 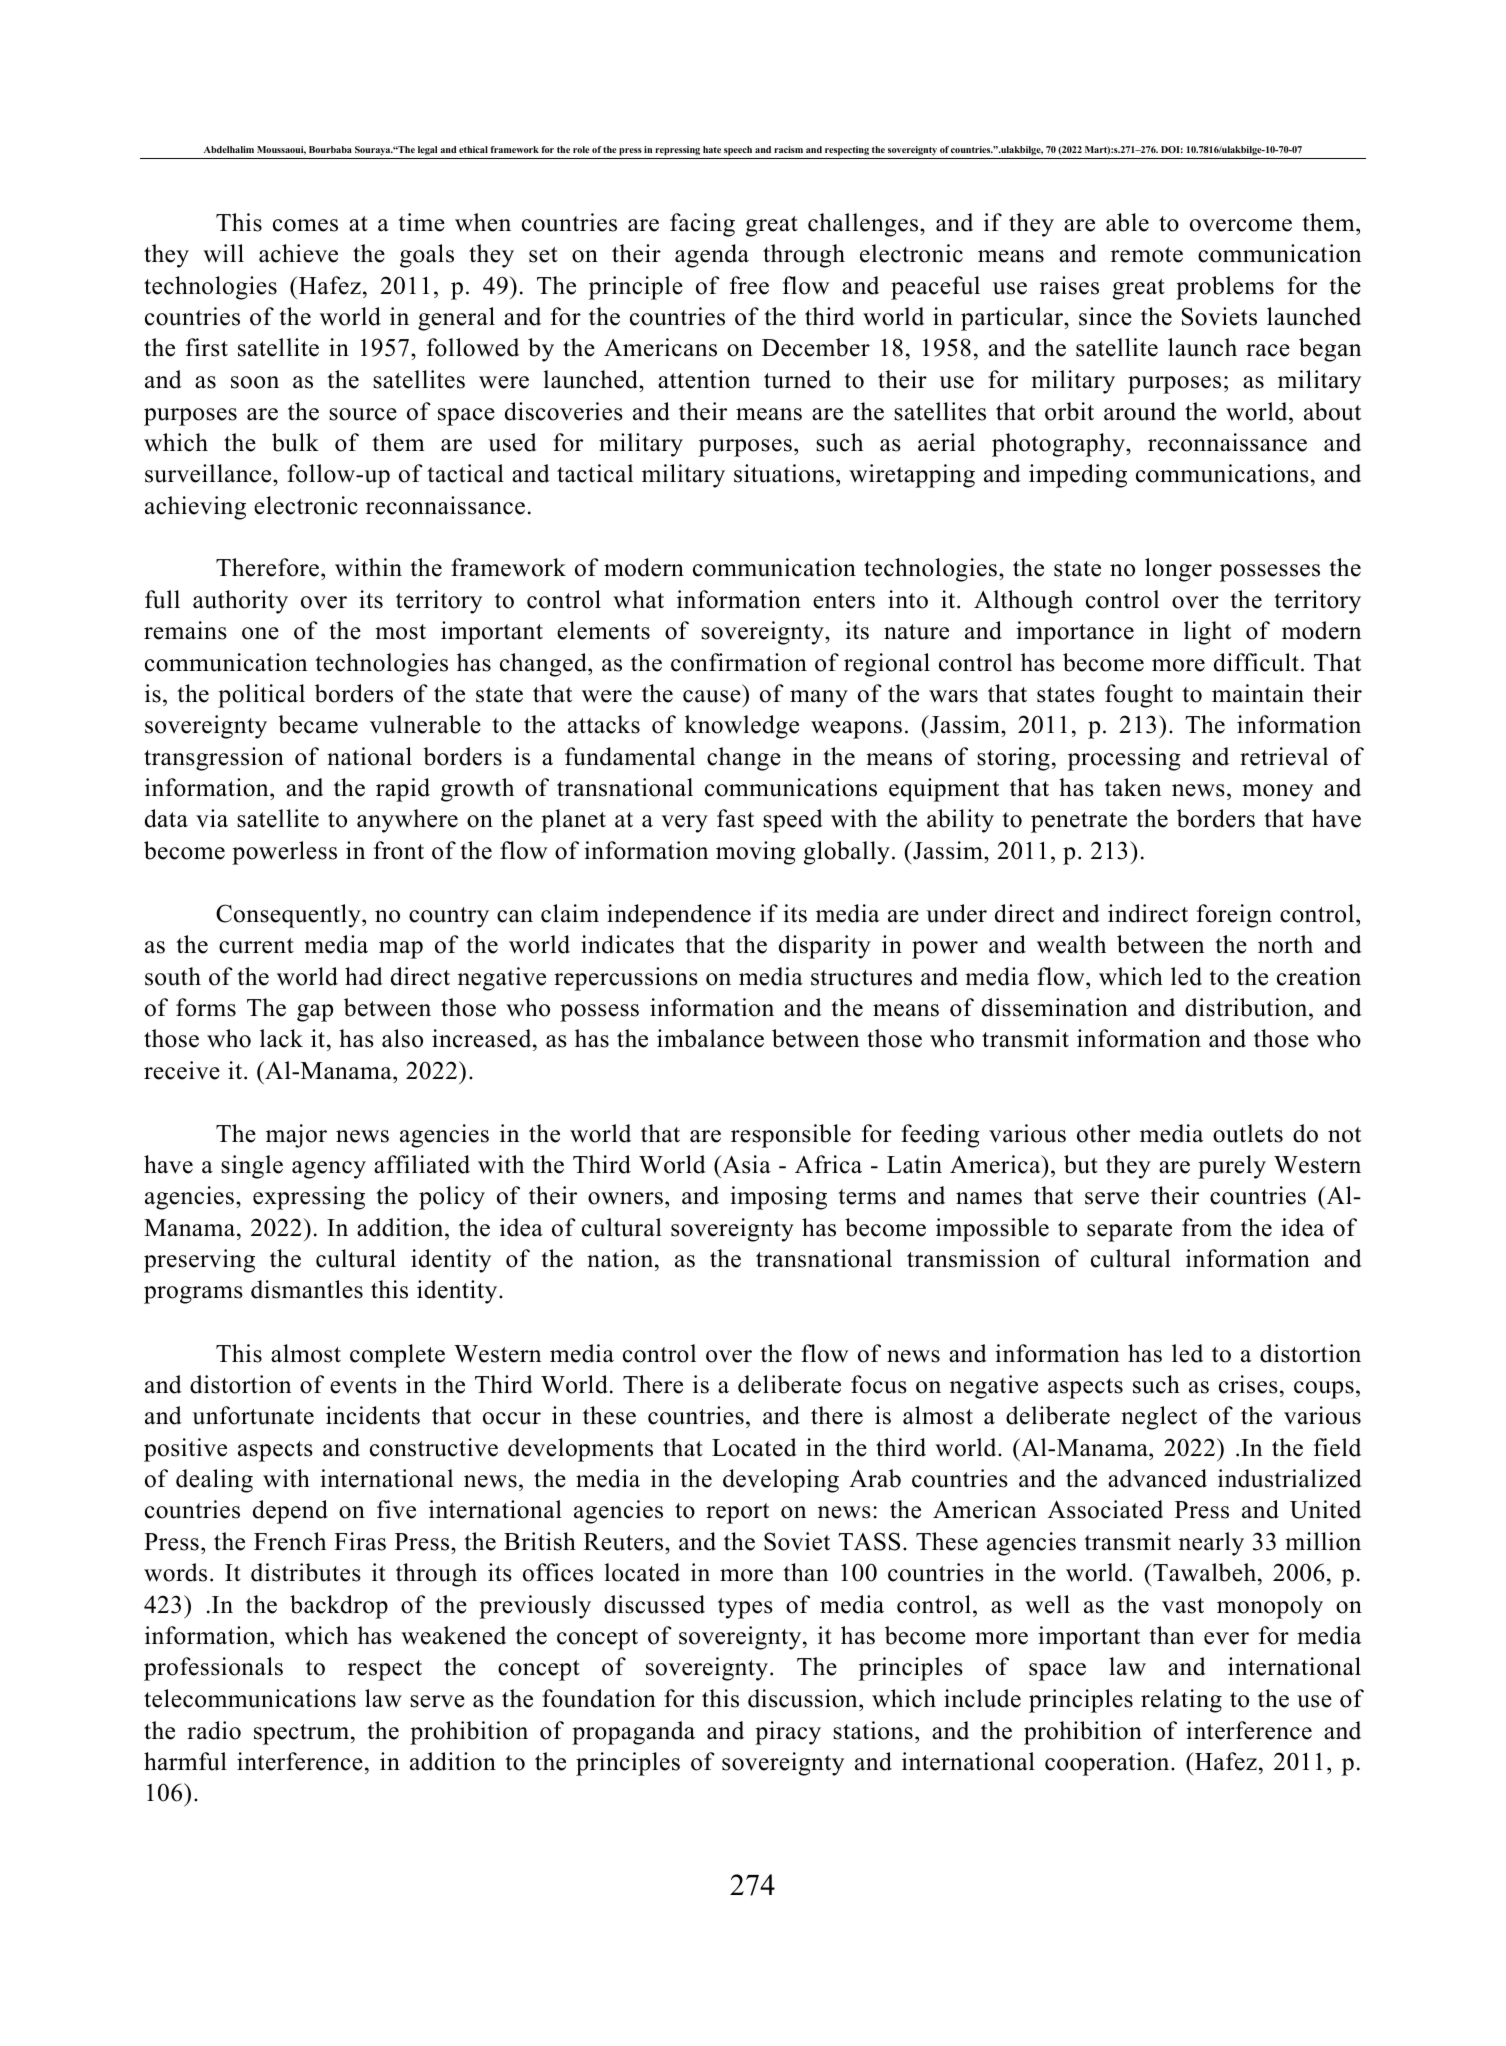 What do you see at coordinates (256, 946) in the document?
I see `current` at bounding box center [256, 946].
